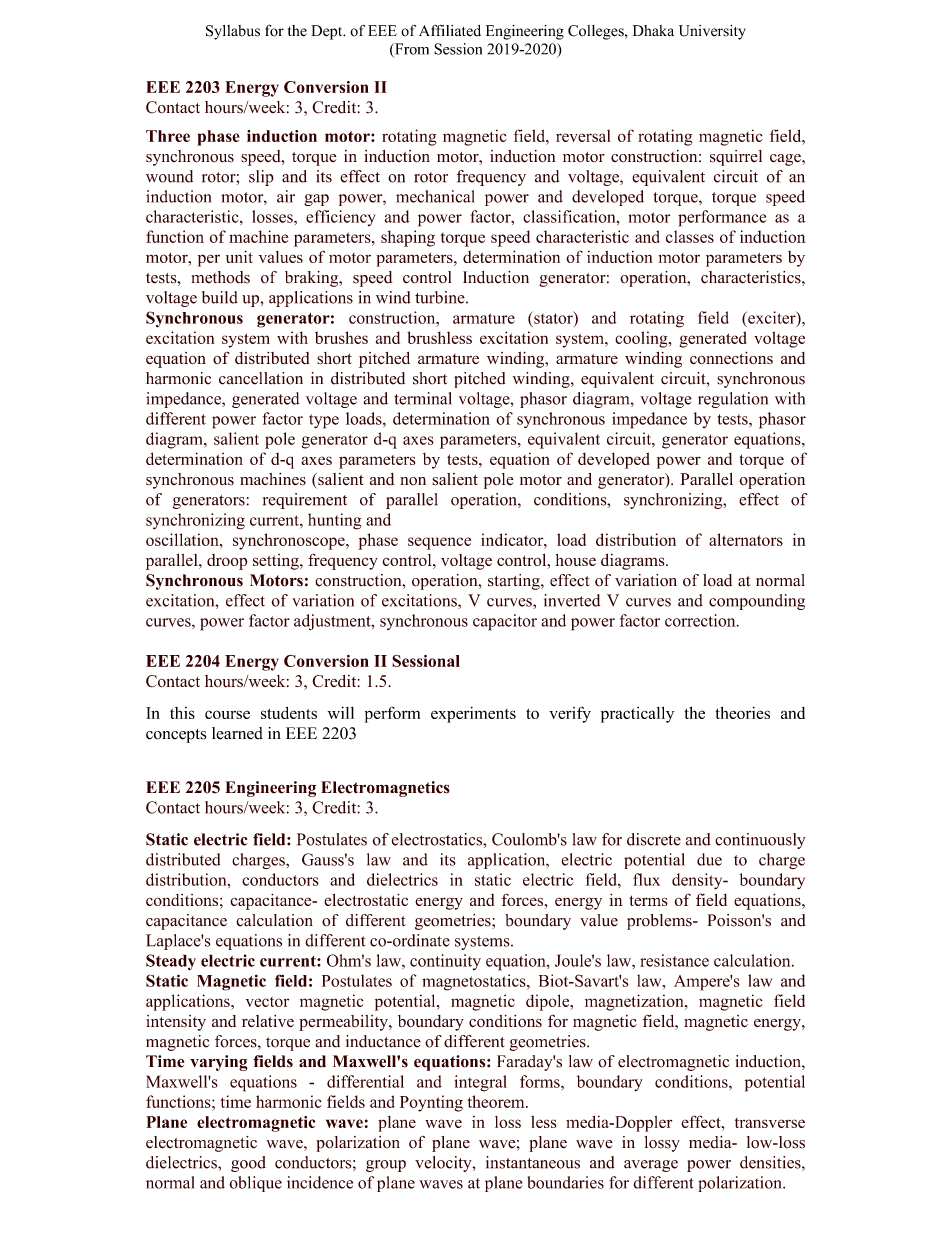  I want to click on Syllabus, so click(233, 32).
